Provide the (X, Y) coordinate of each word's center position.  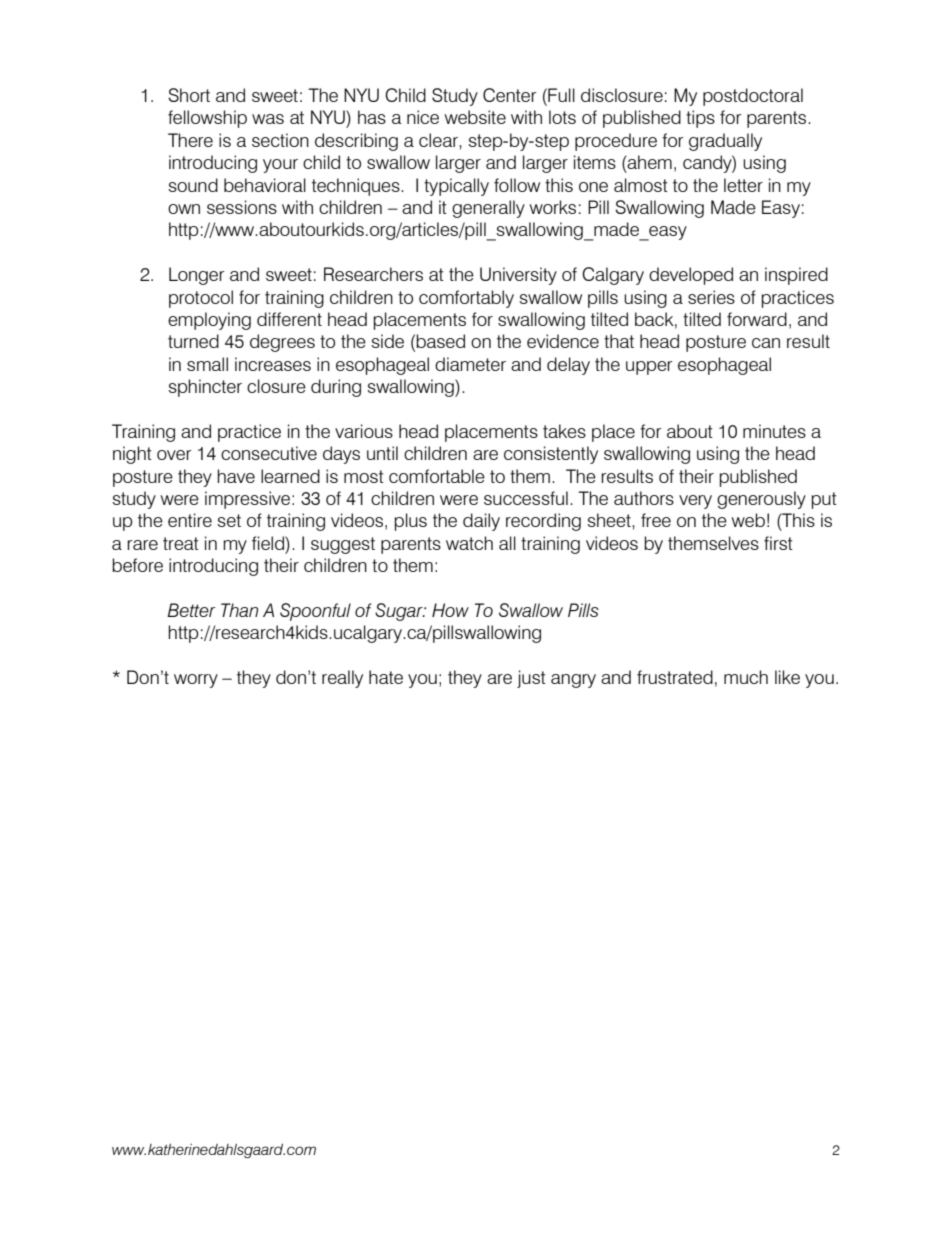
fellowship (207, 119)
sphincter (205, 388)
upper (649, 368)
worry (196, 681)
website (475, 117)
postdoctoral (753, 97)
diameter (470, 364)
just (531, 679)
